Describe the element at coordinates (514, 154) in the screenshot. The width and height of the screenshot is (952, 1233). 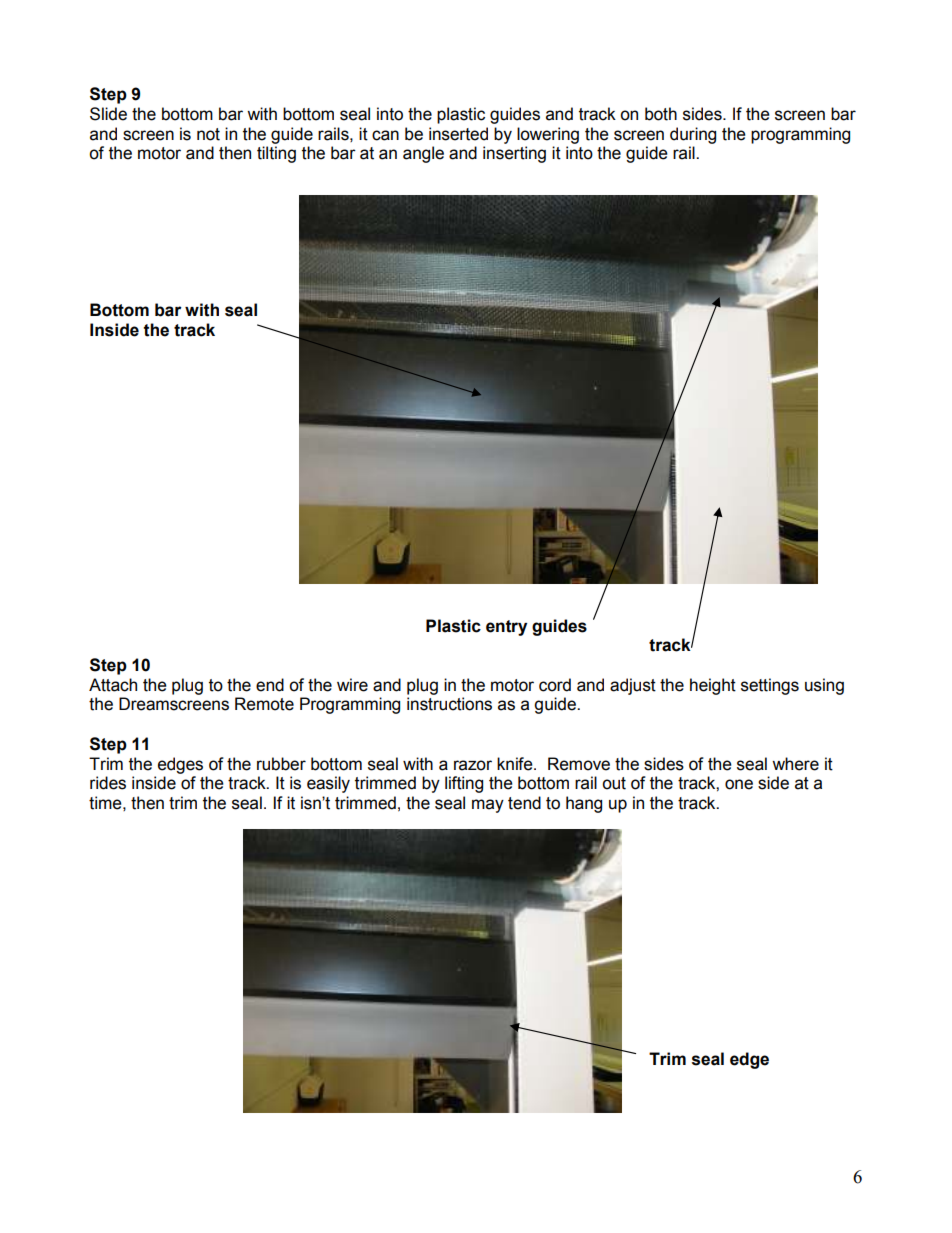
I see `inserting` at that location.
